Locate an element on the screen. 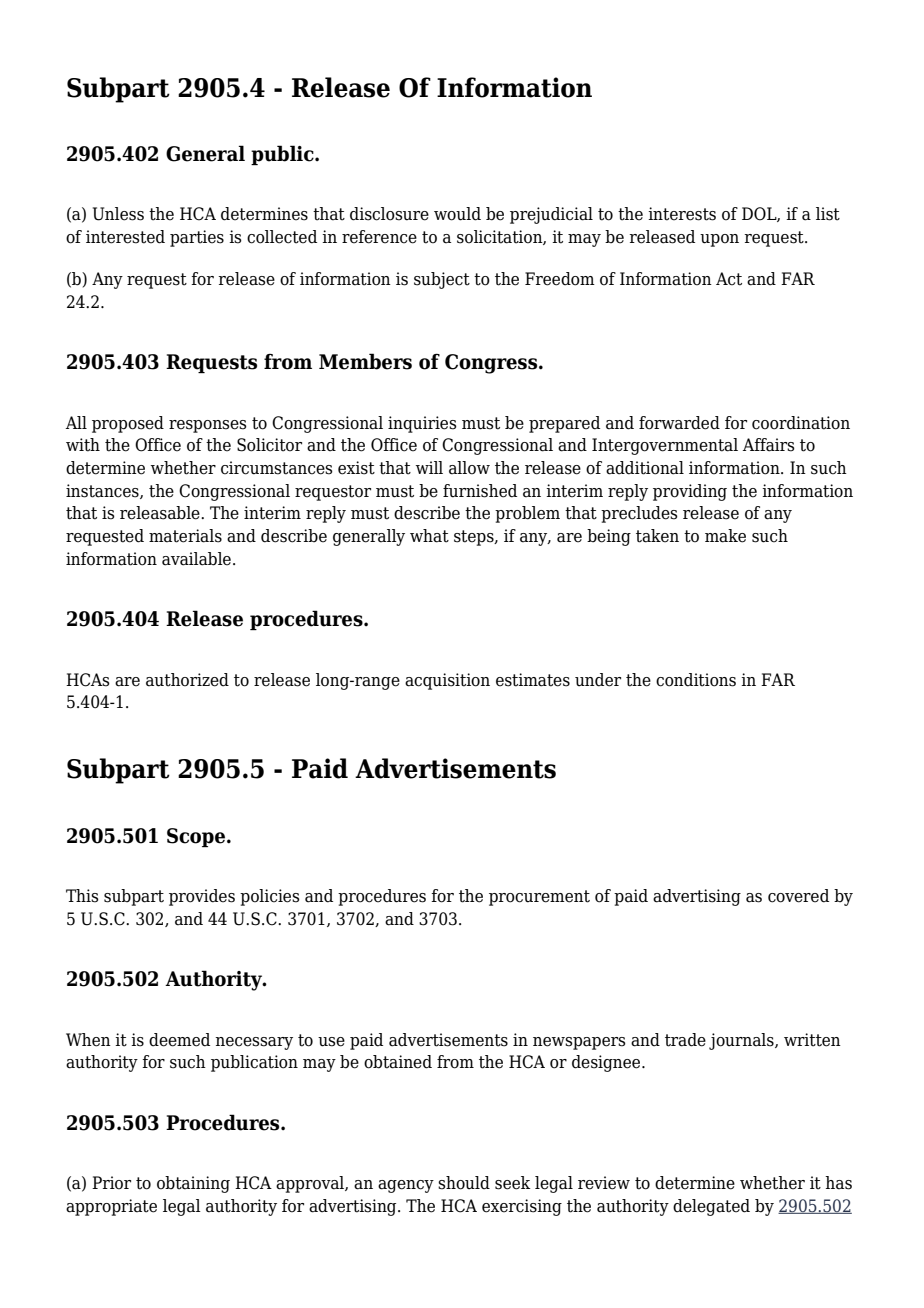  upon is located at coordinates (719, 240).
